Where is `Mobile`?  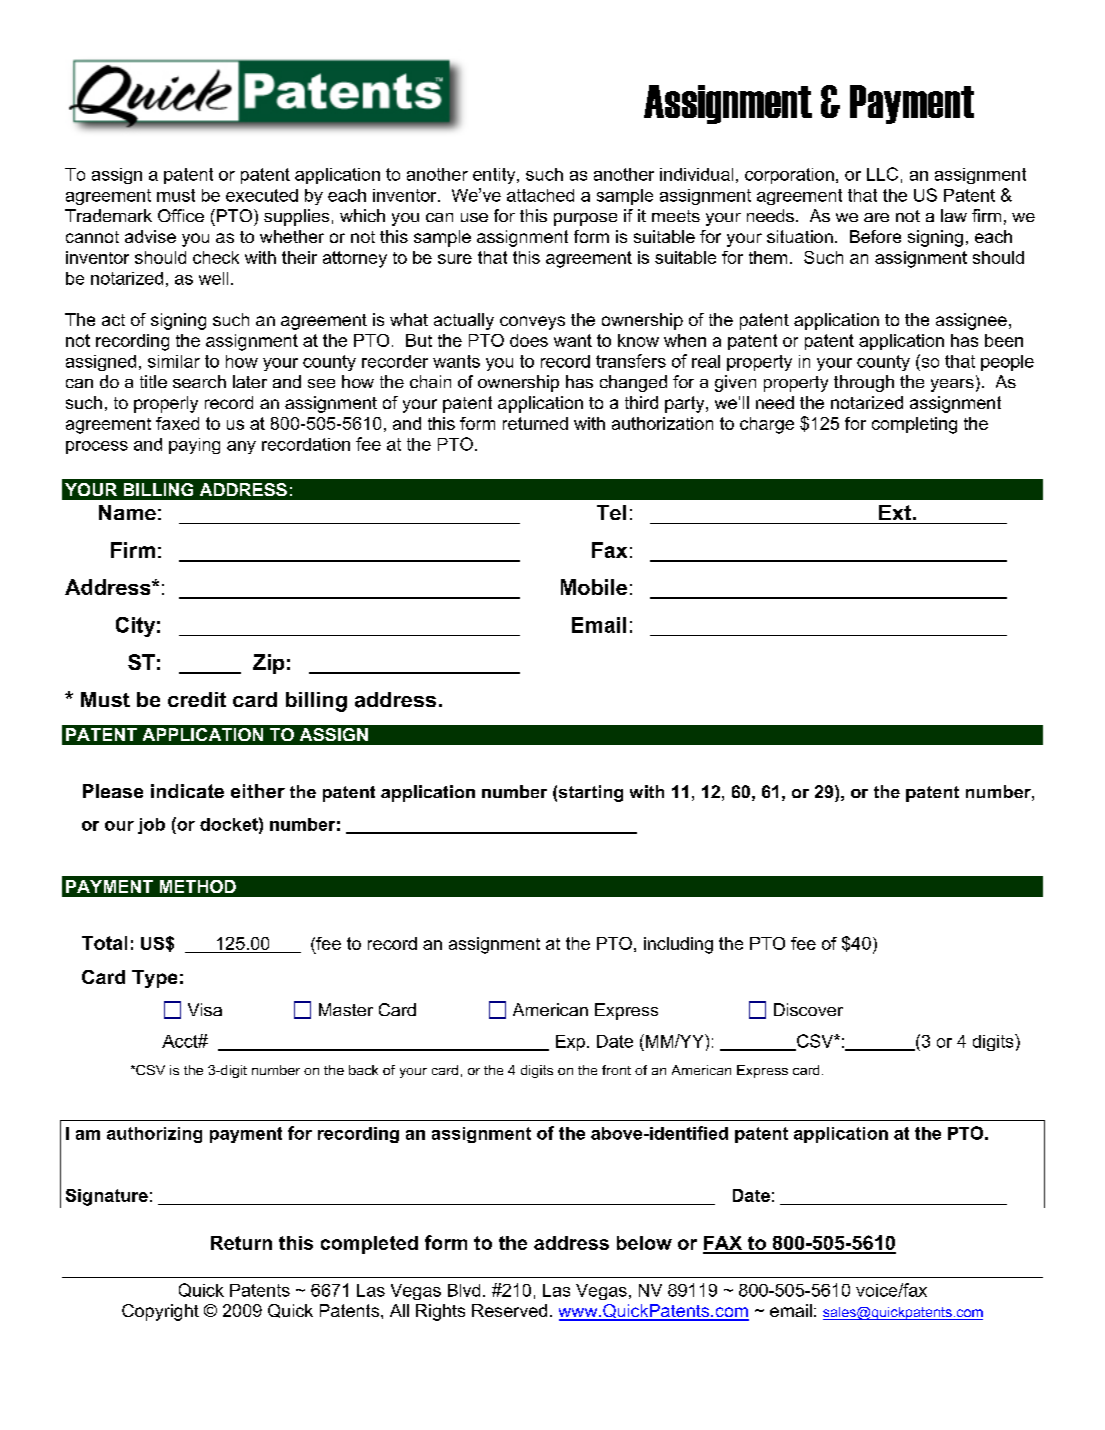
Mobile is located at coordinates (594, 587).
